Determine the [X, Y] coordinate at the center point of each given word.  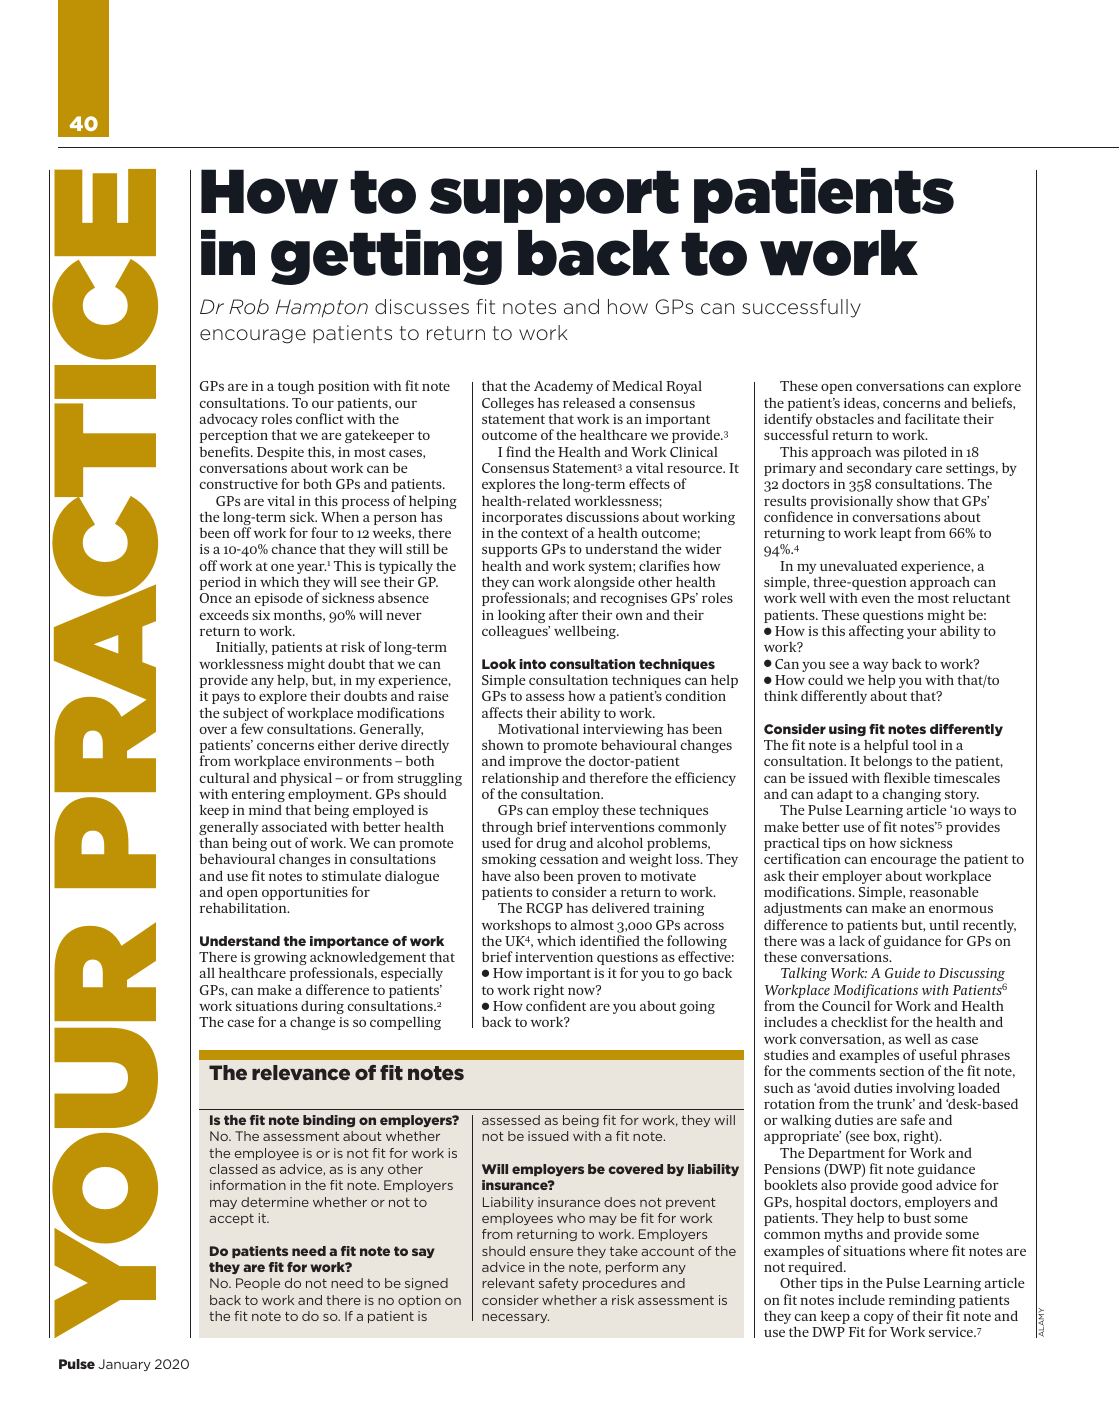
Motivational [538, 728]
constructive [238, 484]
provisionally [851, 502]
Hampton [322, 308]
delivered [621, 908]
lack [852, 941]
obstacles [845, 418]
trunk [896, 1104]
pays [226, 699]
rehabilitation [244, 907]
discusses [422, 306]
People [258, 1284]
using [847, 730]
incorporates [522, 520]
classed [233, 1169]
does [620, 1202]
